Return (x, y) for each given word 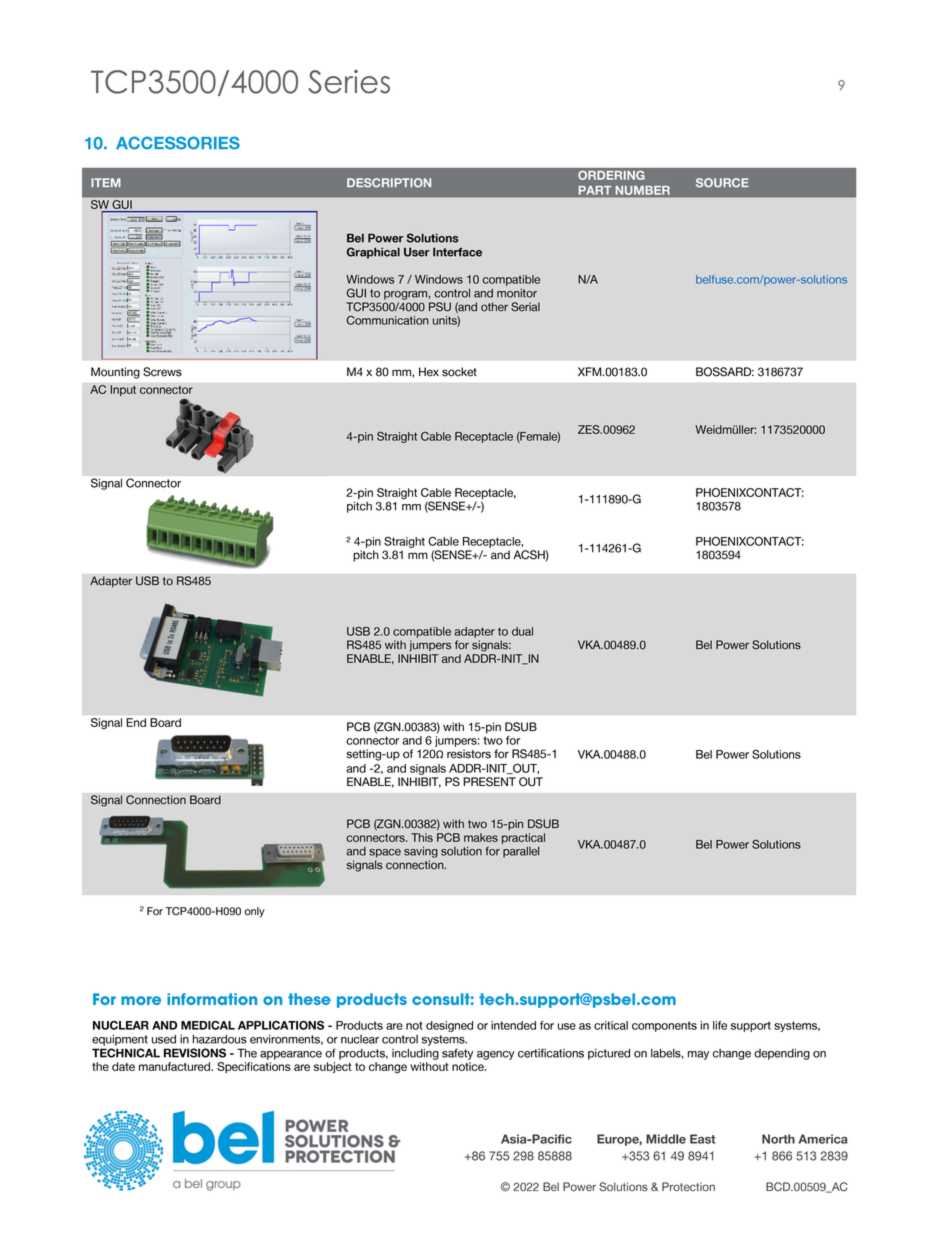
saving (421, 852)
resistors (469, 754)
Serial (525, 307)
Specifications (254, 1067)
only (255, 912)
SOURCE (722, 183)
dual (522, 631)
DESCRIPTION (389, 183)
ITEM (106, 182)
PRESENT (489, 782)
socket (459, 372)
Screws (162, 372)
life (720, 1025)
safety (457, 1054)
